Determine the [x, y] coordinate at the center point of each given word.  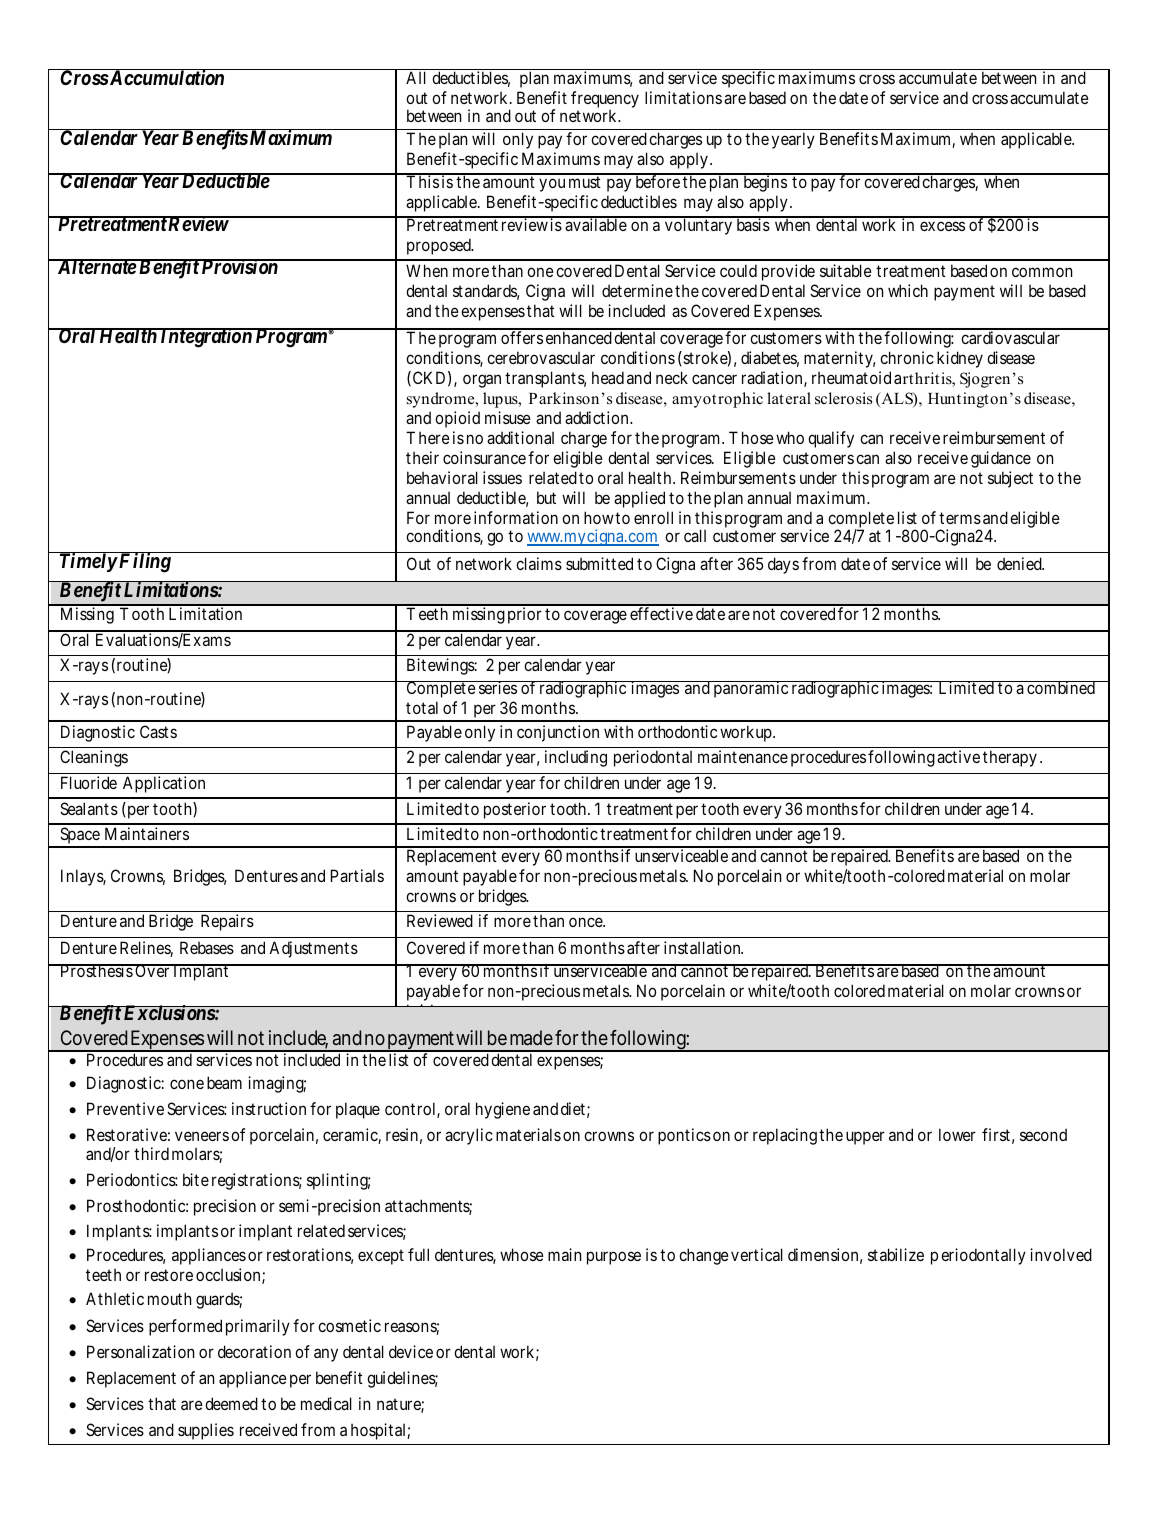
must [585, 182]
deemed [231, 1403]
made [531, 1037]
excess [942, 226]
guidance [1001, 459]
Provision [239, 266]
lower [957, 1134]
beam [224, 1082]
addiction [598, 417]
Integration [206, 338]
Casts [158, 731]
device [411, 1351]
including [576, 758]
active [958, 756]
